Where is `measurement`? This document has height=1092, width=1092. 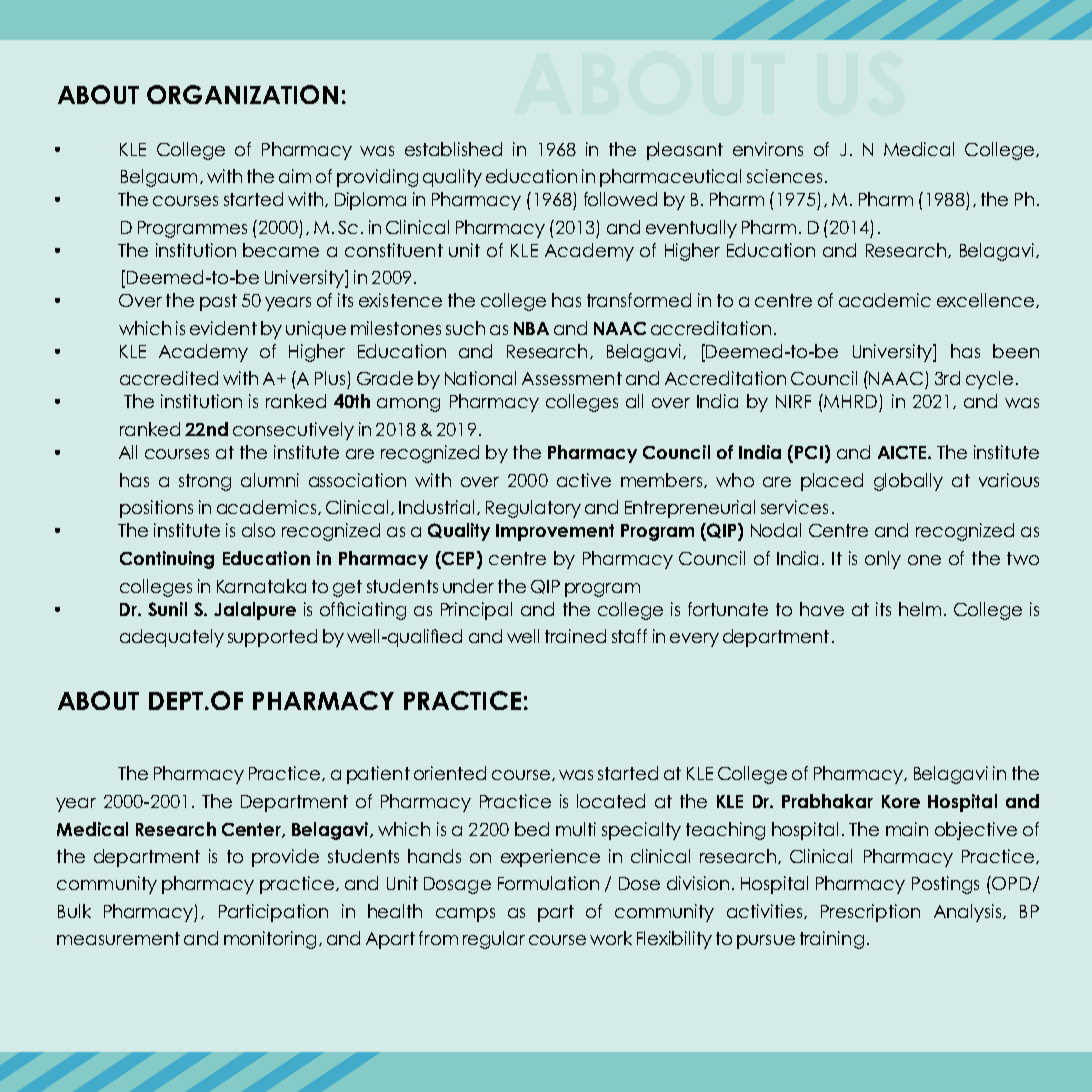
measurement is located at coordinates (118, 938).
